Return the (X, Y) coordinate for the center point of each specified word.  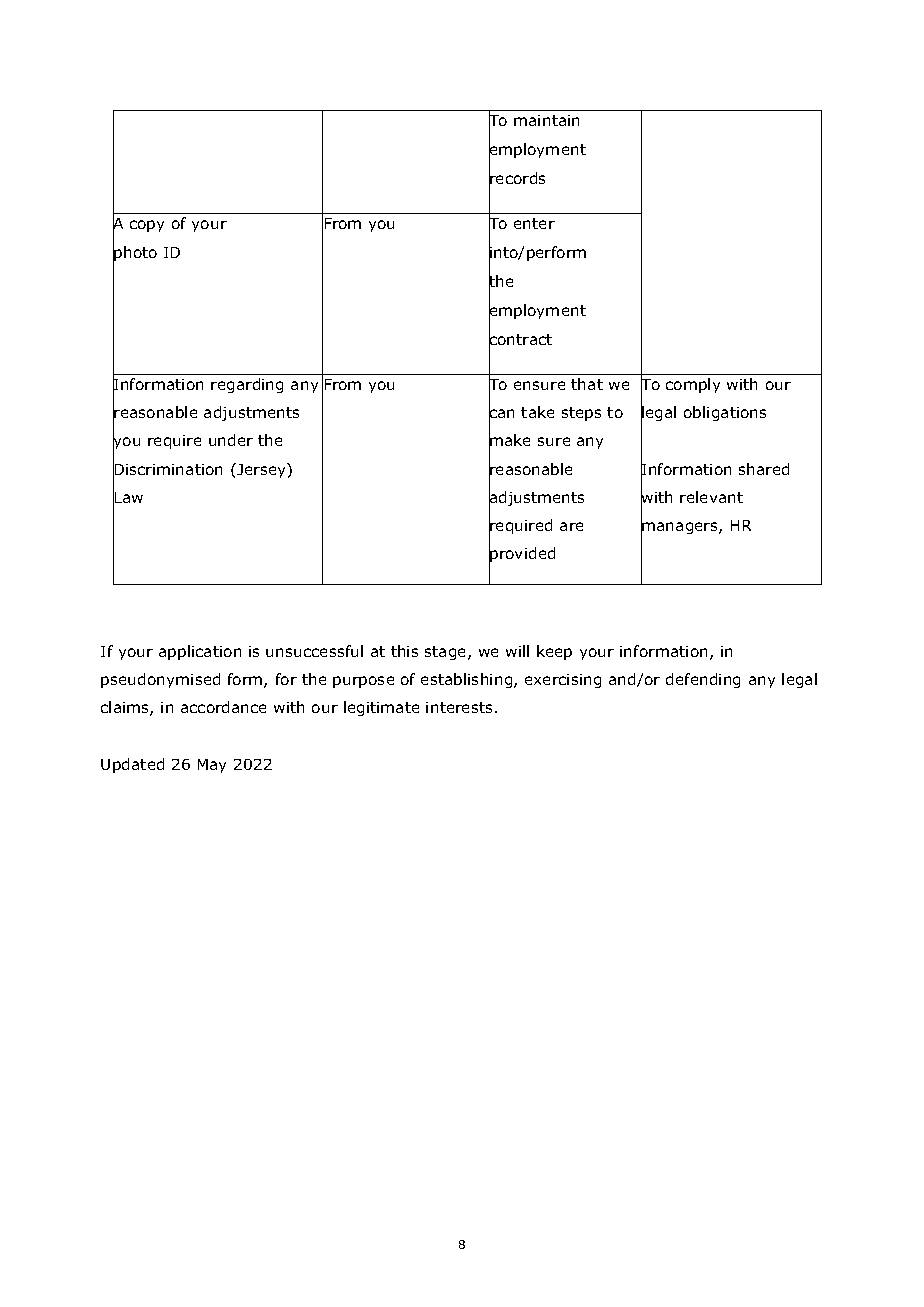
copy (147, 226)
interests (459, 707)
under (231, 440)
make (509, 441)
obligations (725, 413)
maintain (546, 120)
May (212, 766)
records (517, 179)
